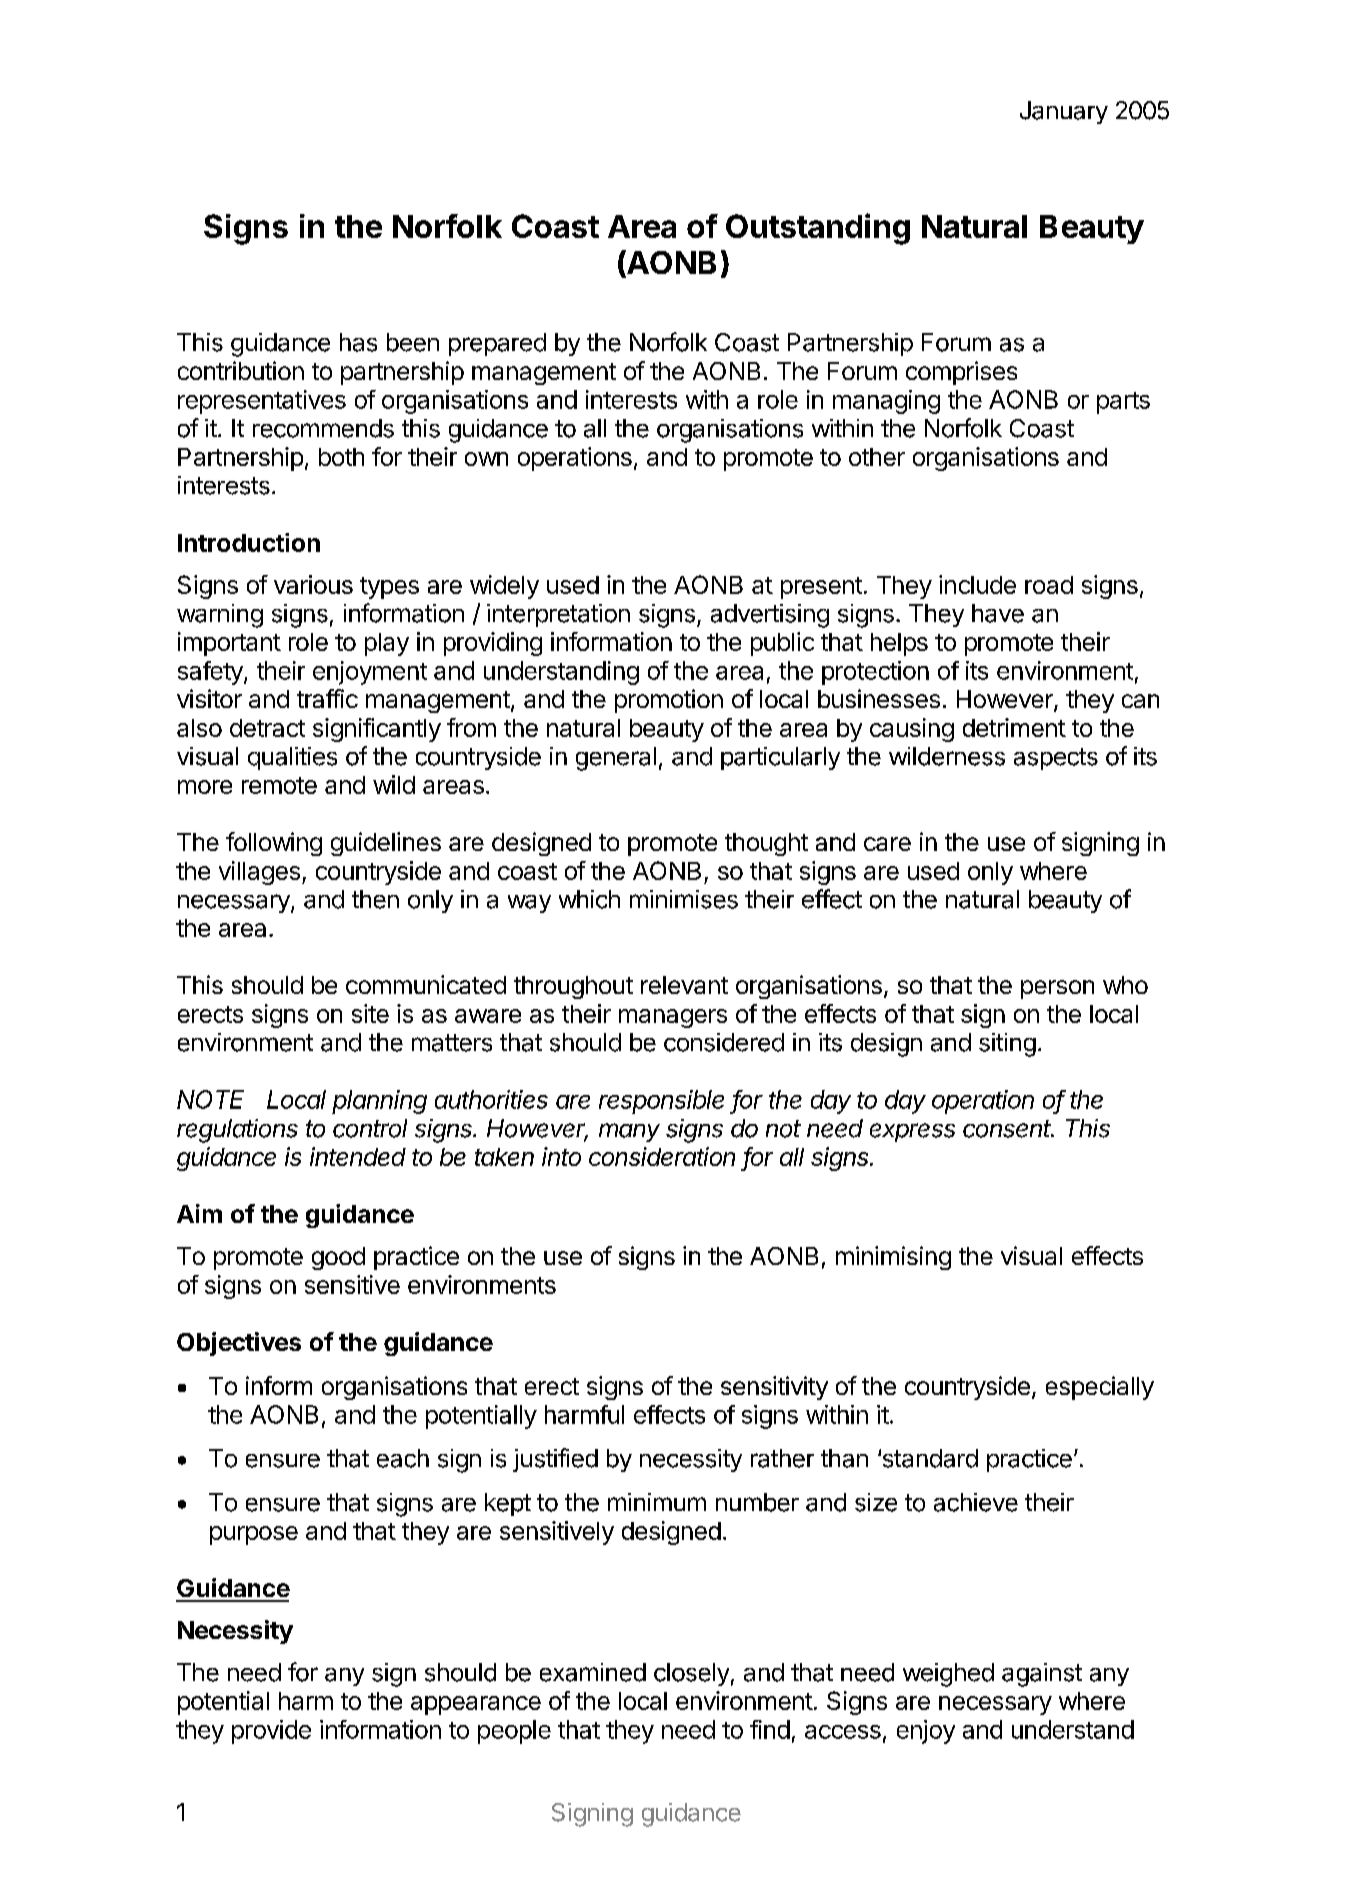 The image size is (1345, 1904). I want to click on Outstanding, so click(818, 229).
